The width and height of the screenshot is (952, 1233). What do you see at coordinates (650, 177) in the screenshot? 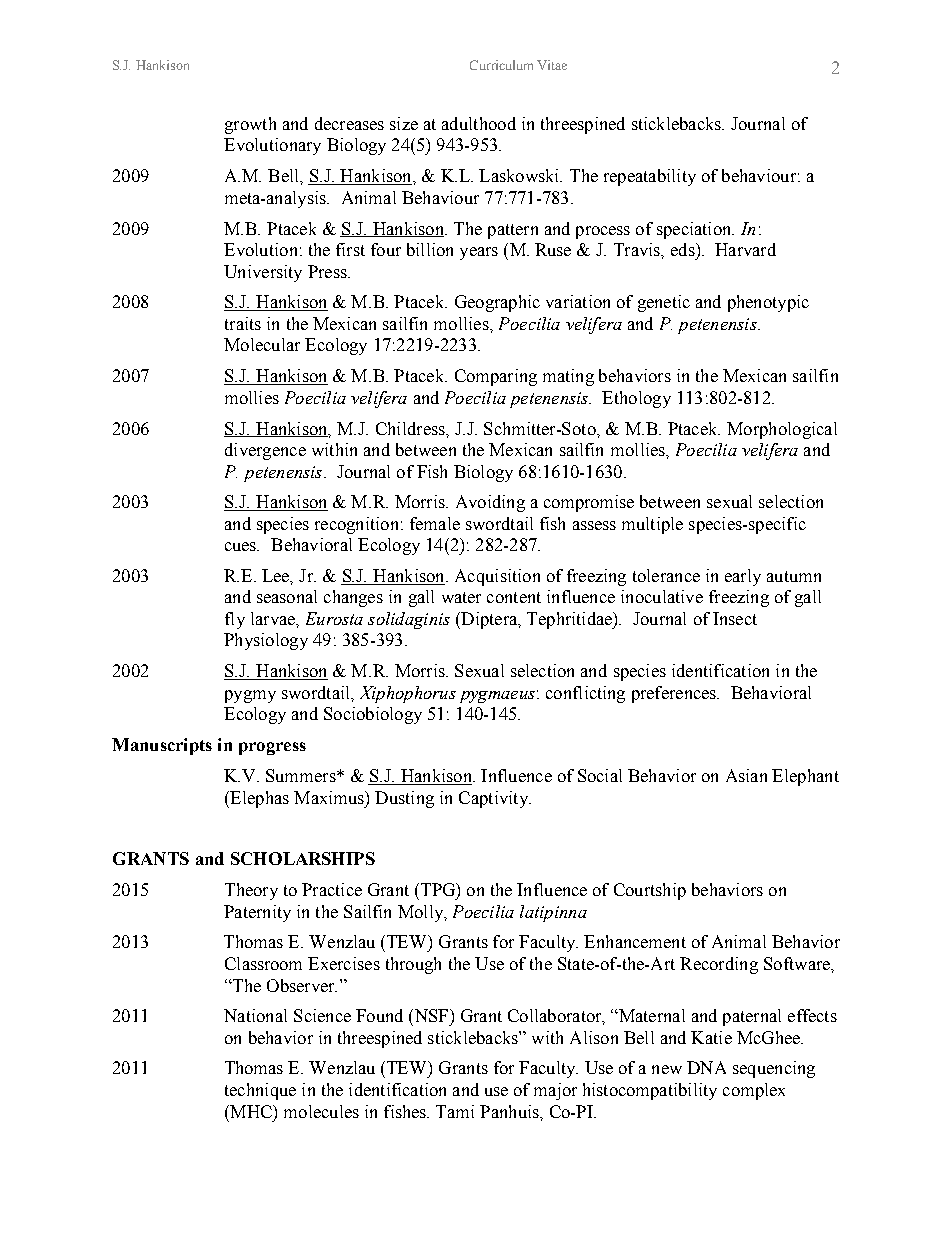
I see `repeatability` at bounding box center [650, 177].
